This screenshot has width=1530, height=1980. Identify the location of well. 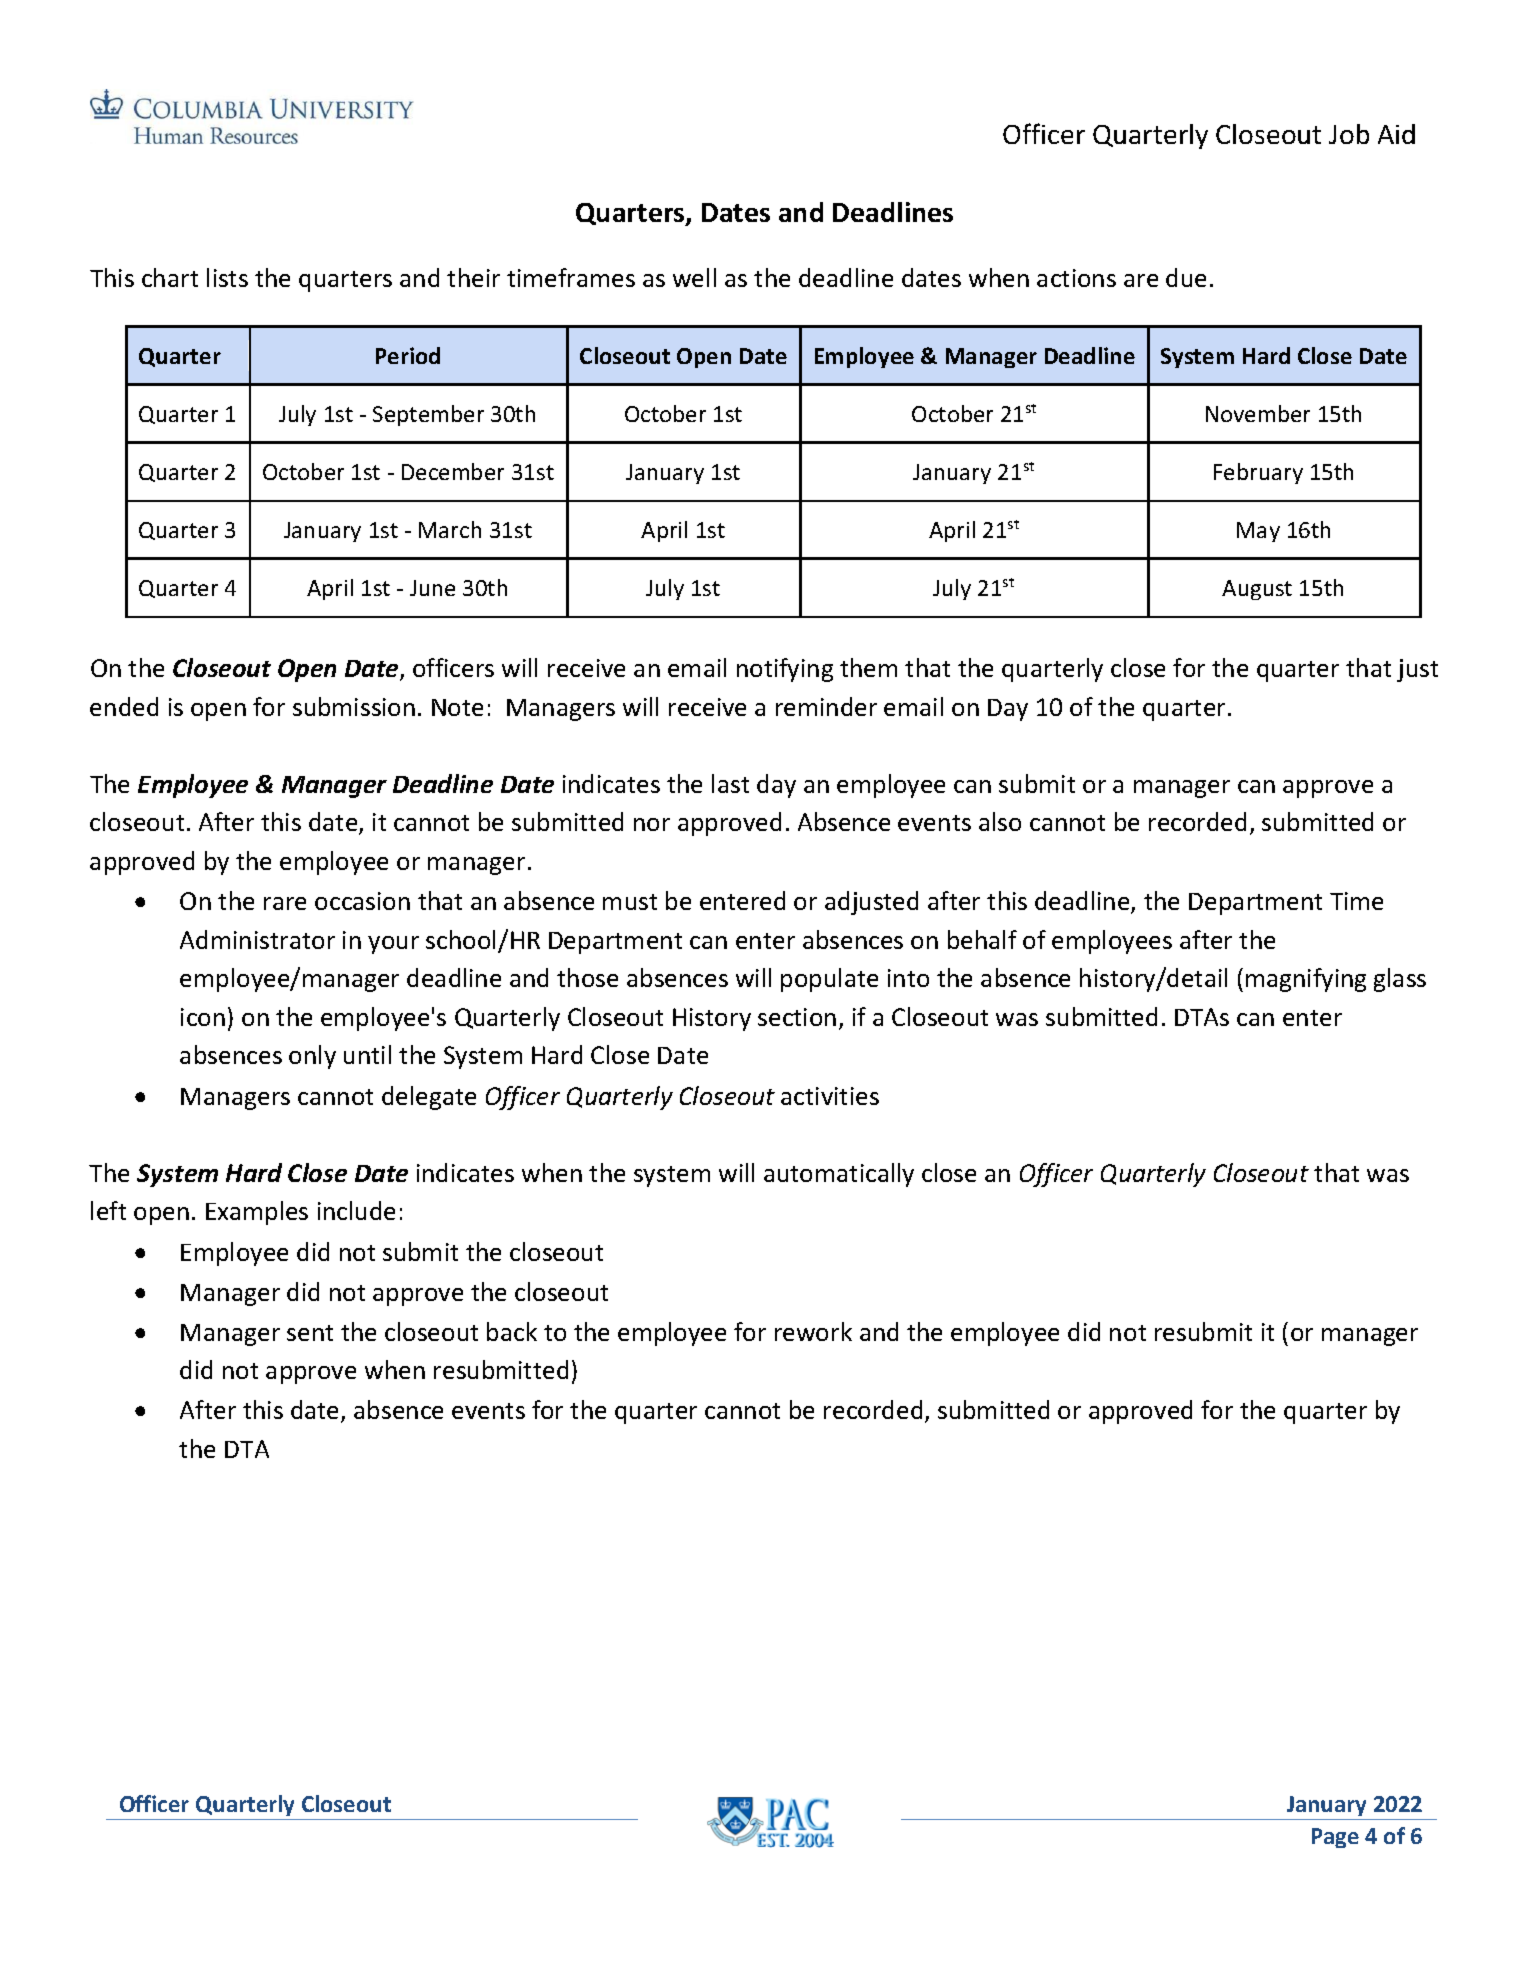
(694, 277).
